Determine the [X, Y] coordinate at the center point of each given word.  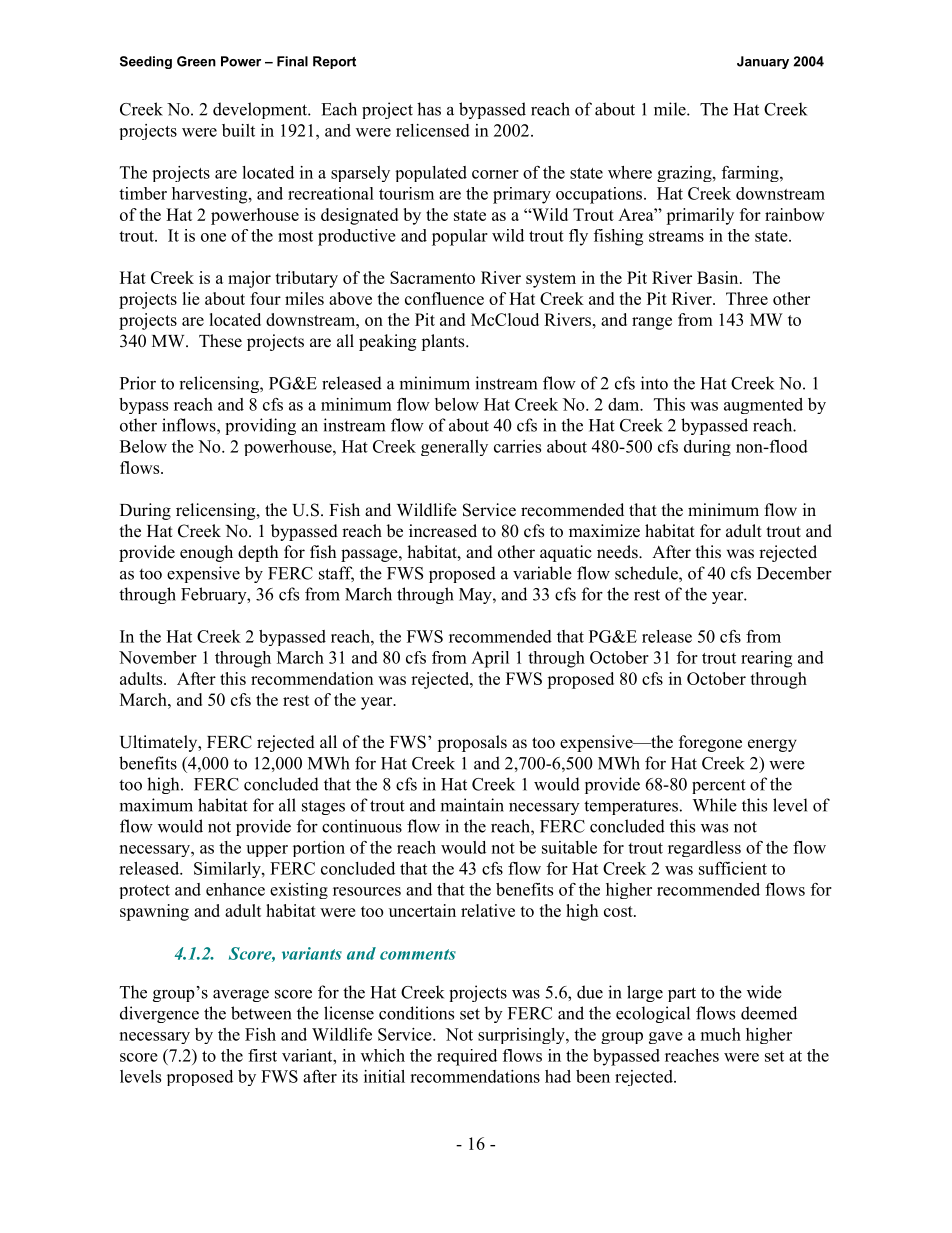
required [467, 1057]
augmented [763, 406]
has [429, 109]
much [721, 1034]
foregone [710, 743]
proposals [472, 743]
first [262, 1055]
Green [196, 61]
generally [454, 448]
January [763, 62]
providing [260, 426]
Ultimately [160, 743]
